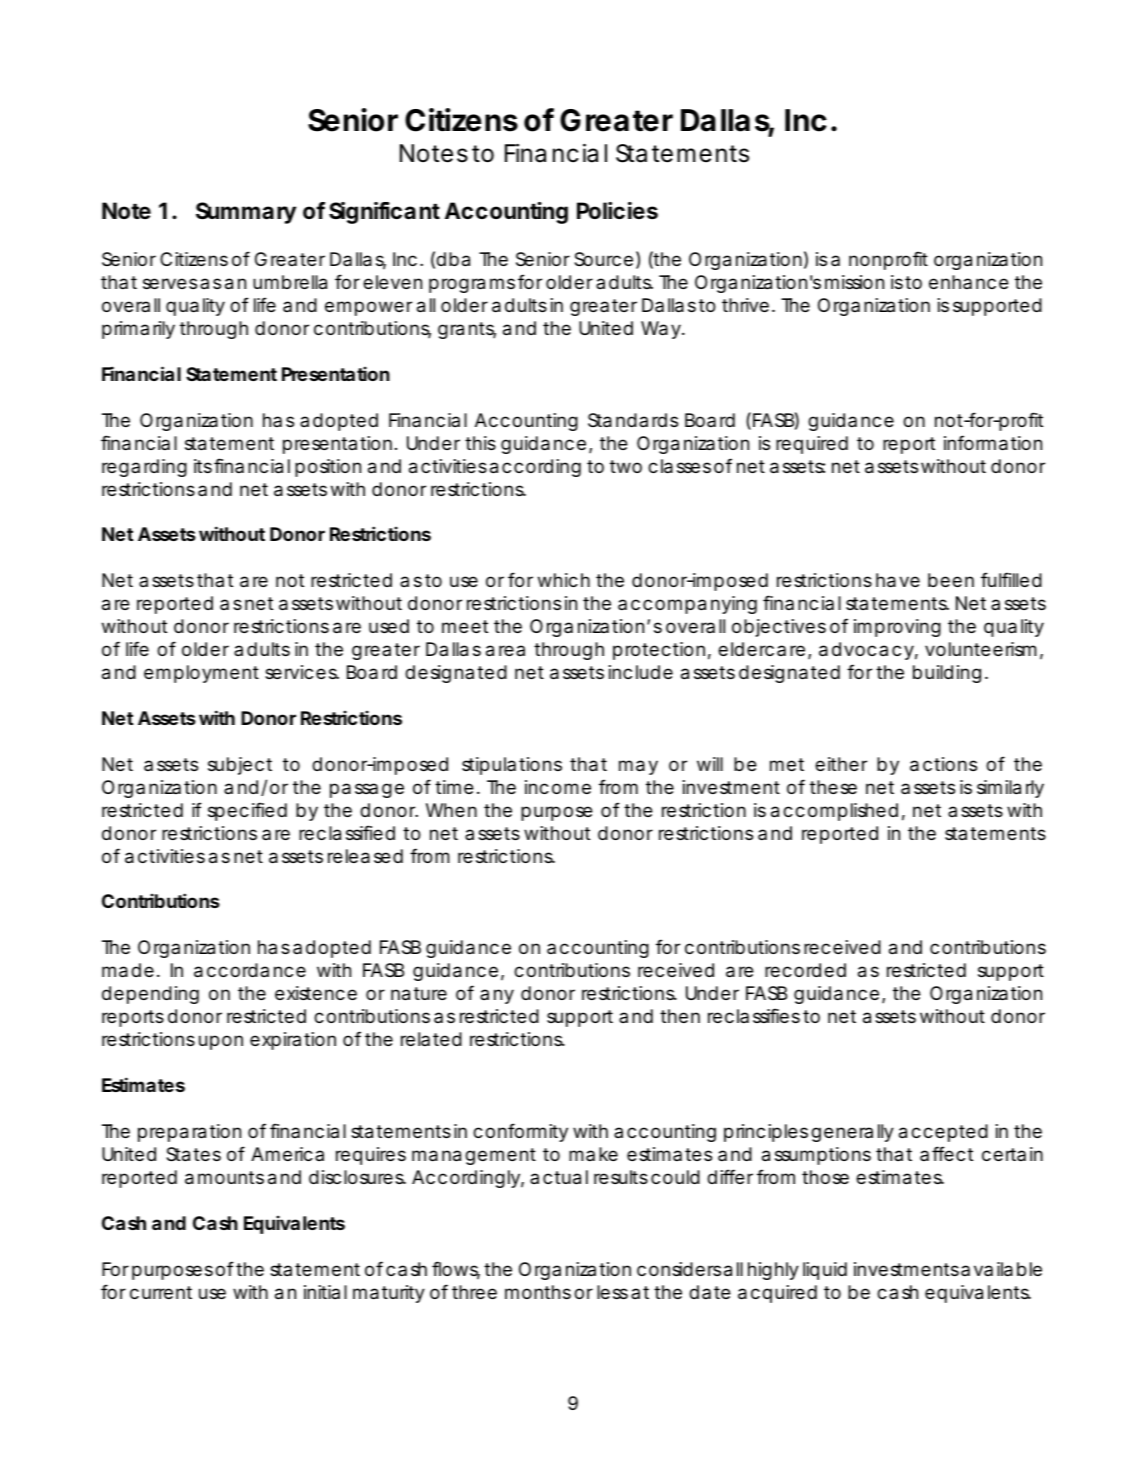 The image size is (1145, 1482). I want to click on subject, so click(240, 766).
